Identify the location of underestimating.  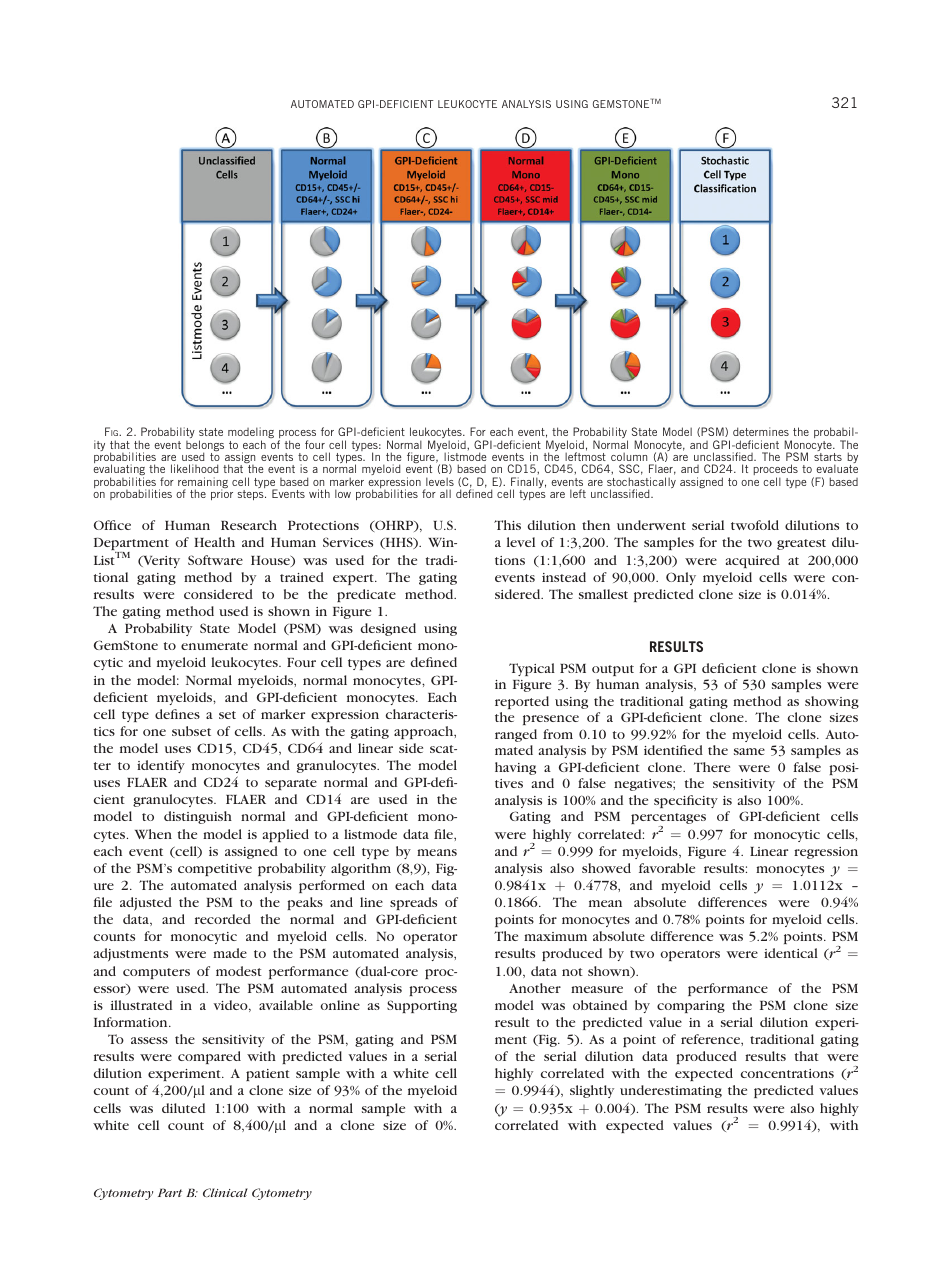
(671, 1091).
